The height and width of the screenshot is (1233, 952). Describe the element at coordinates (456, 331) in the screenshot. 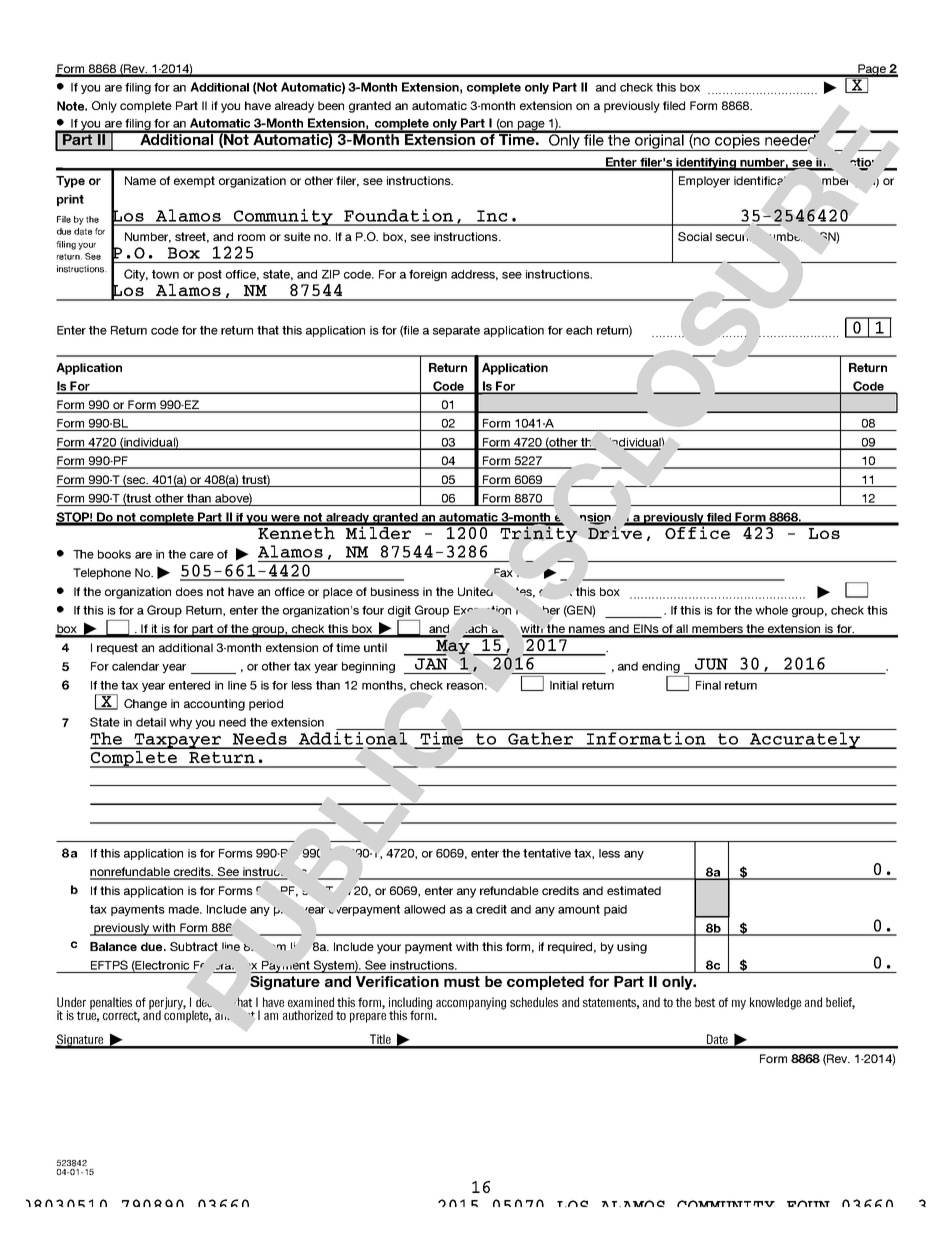

I see `separate` at that location.
